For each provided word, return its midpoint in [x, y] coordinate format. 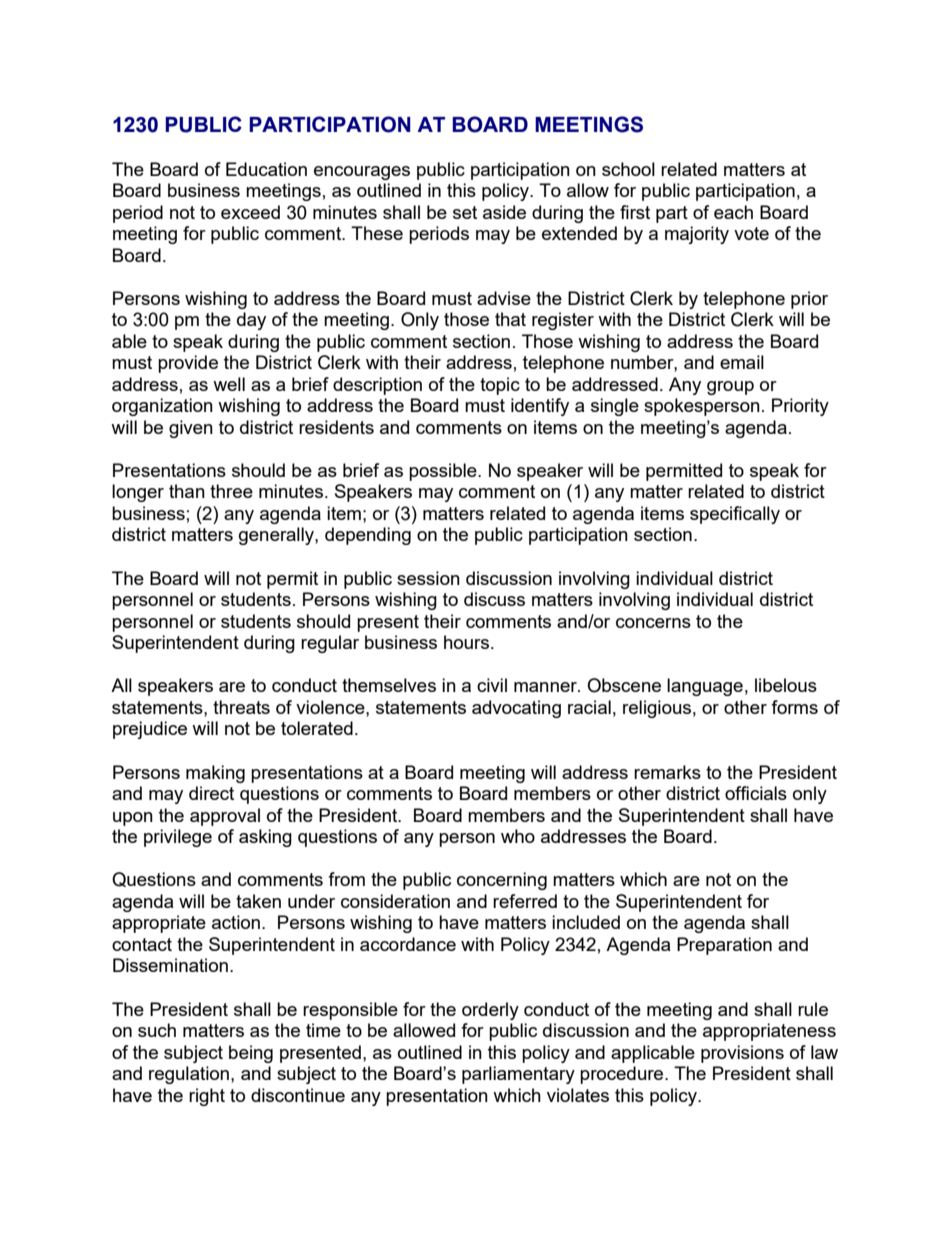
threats [241, 707]
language [705, 687]
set [465, 212]
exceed [250, 212]
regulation [189, 1075]
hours [468, 642]
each [733, 212]
